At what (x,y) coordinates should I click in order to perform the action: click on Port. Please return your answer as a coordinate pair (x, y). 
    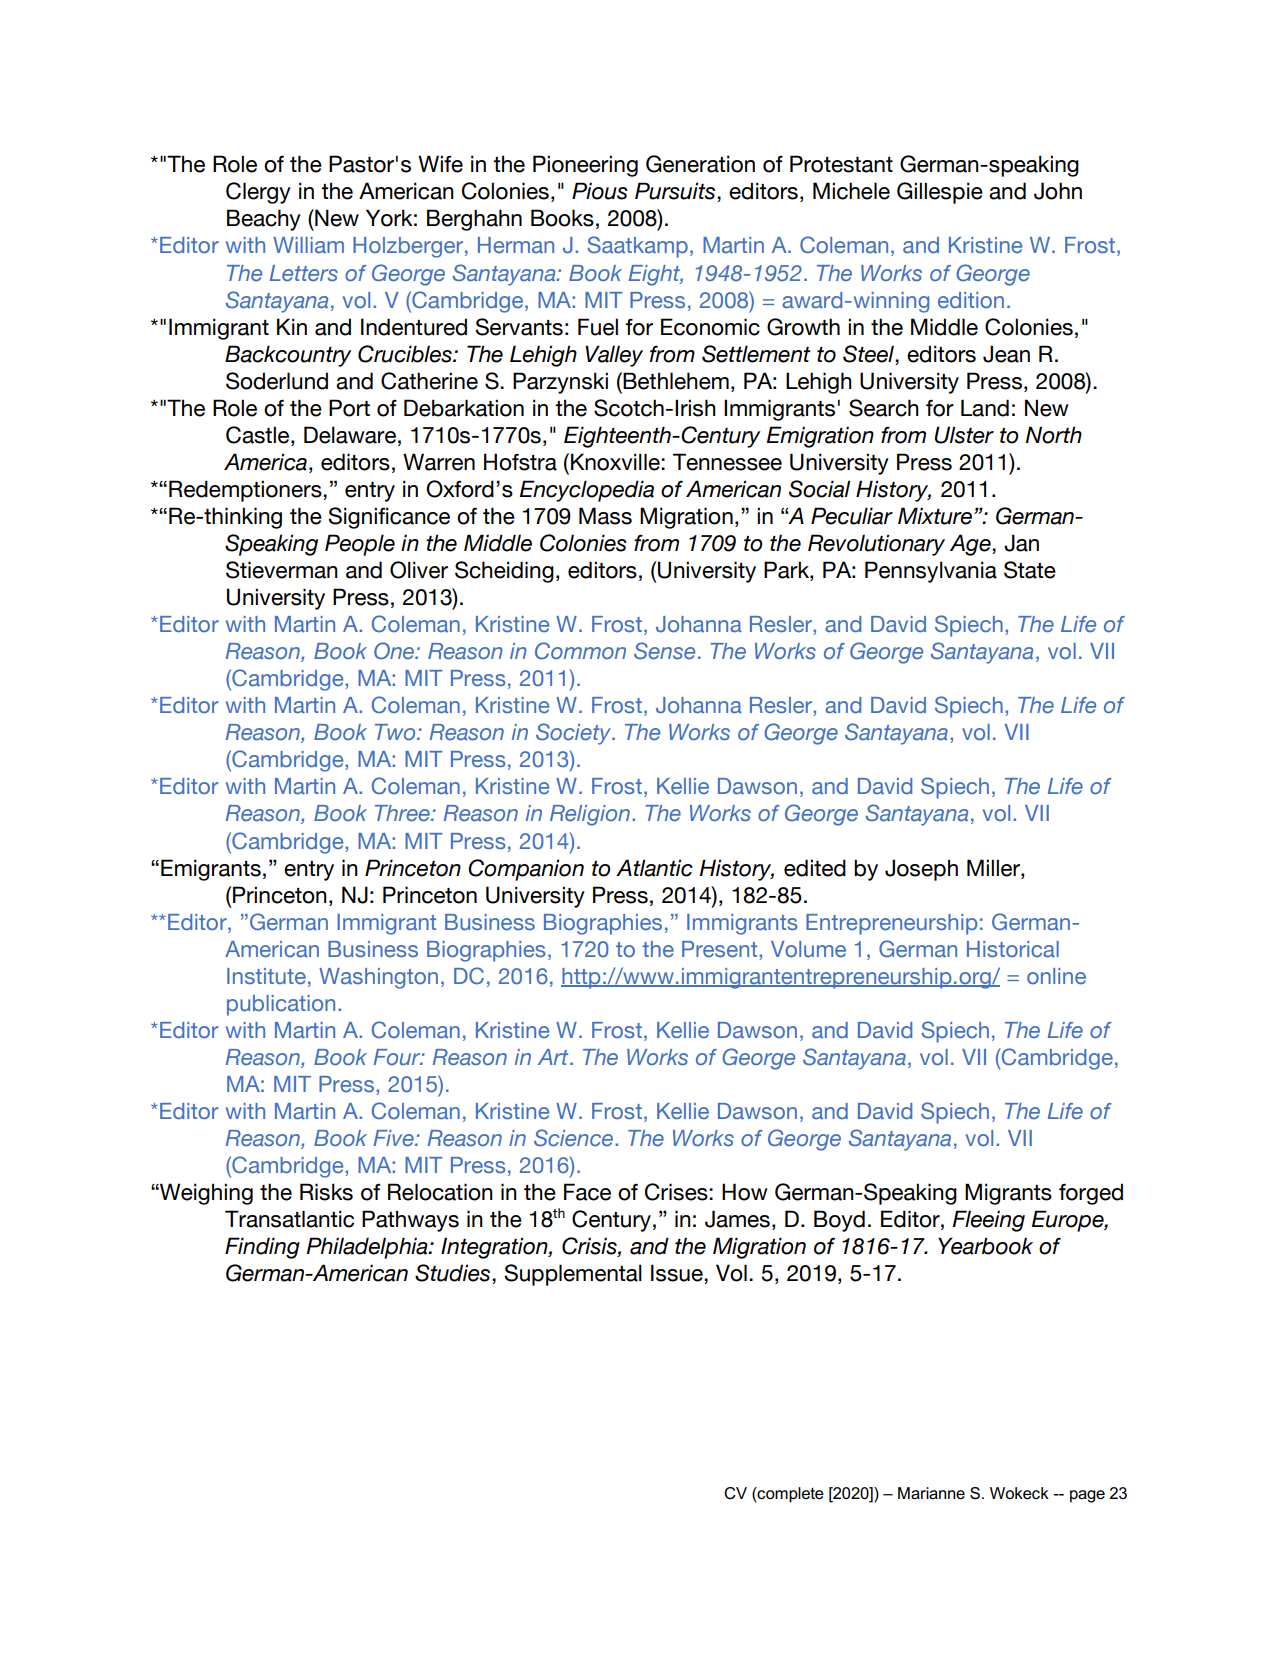
    Looking at the image, I should click on (349, 408).
